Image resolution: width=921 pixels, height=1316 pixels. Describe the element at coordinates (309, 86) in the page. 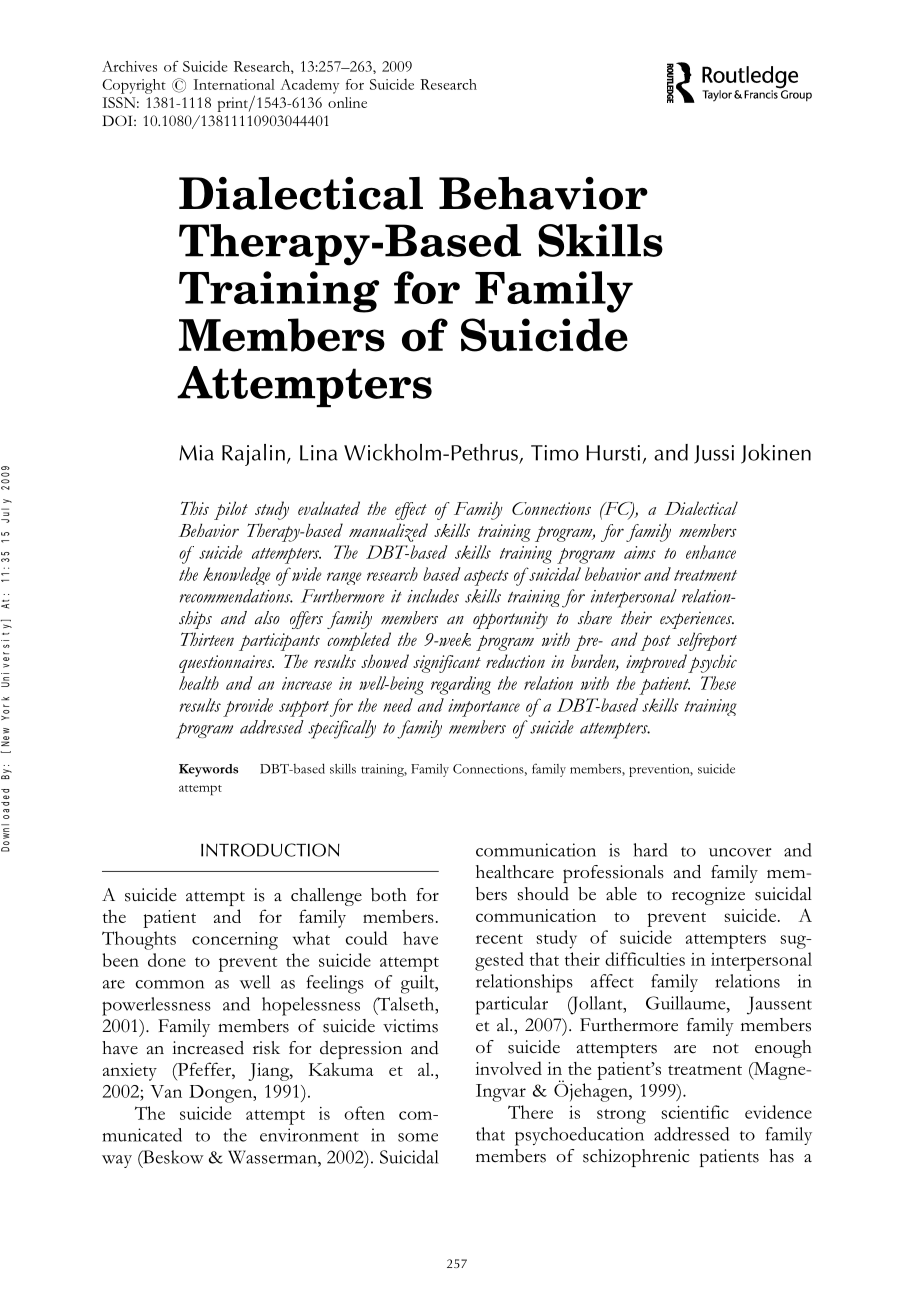

I see `Academy` at that location.
